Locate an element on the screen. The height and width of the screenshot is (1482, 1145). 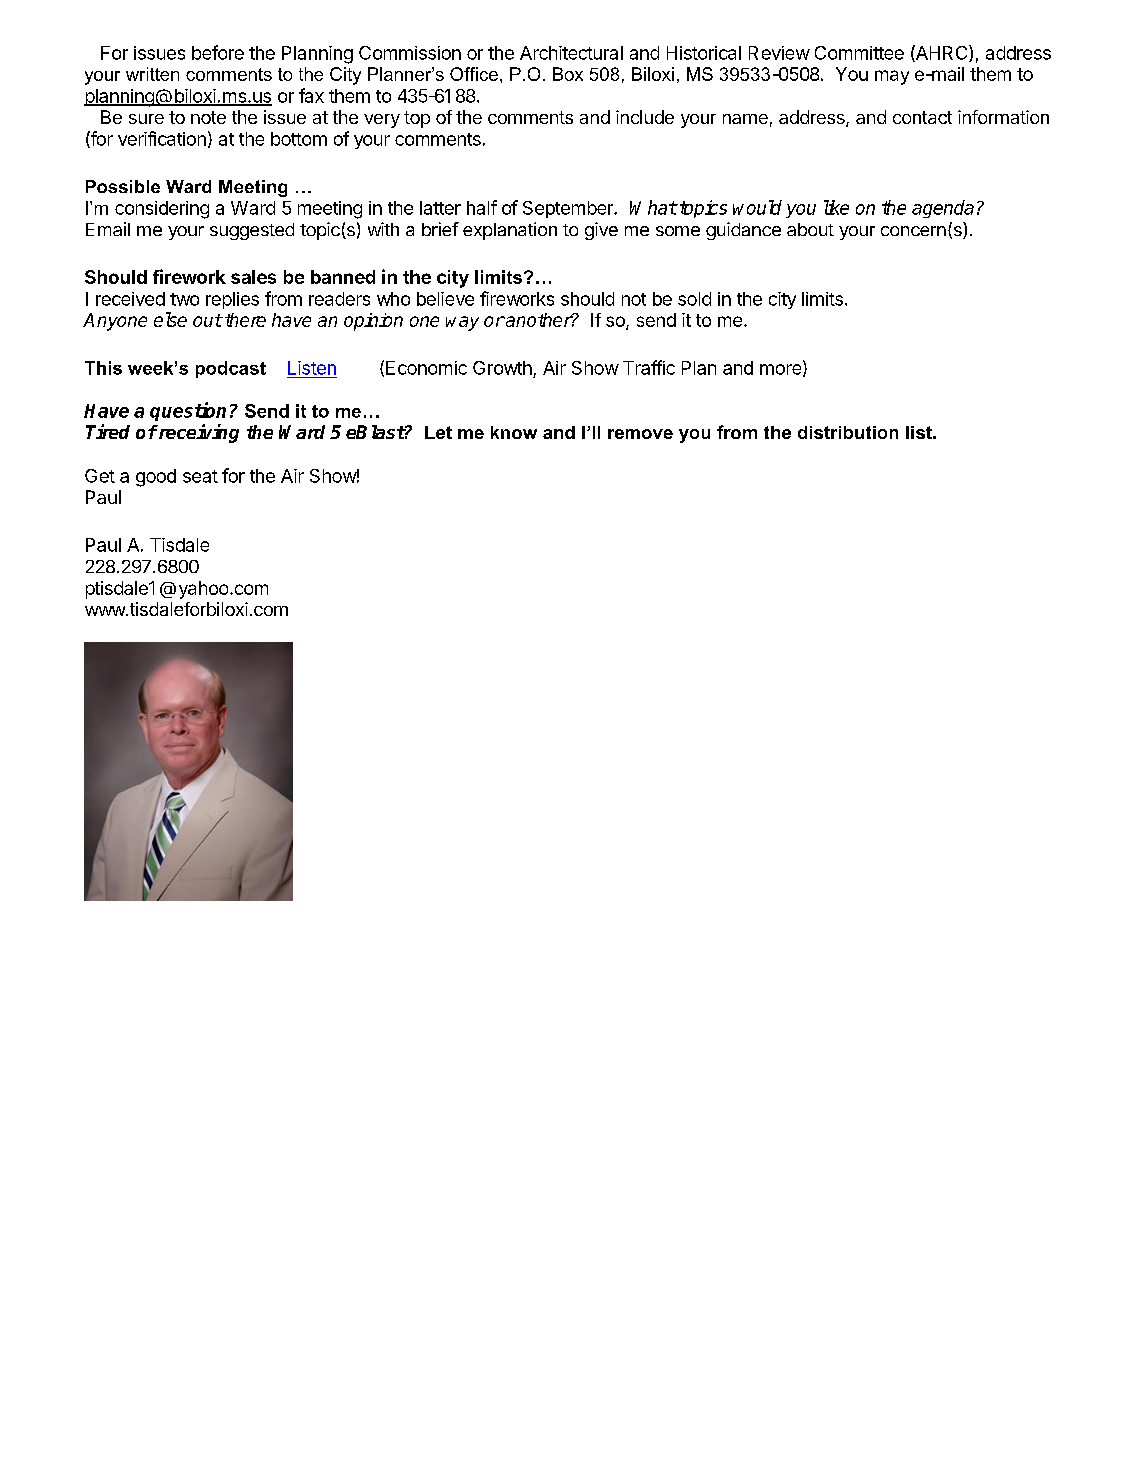
September is located at coordinates (569, 209).
